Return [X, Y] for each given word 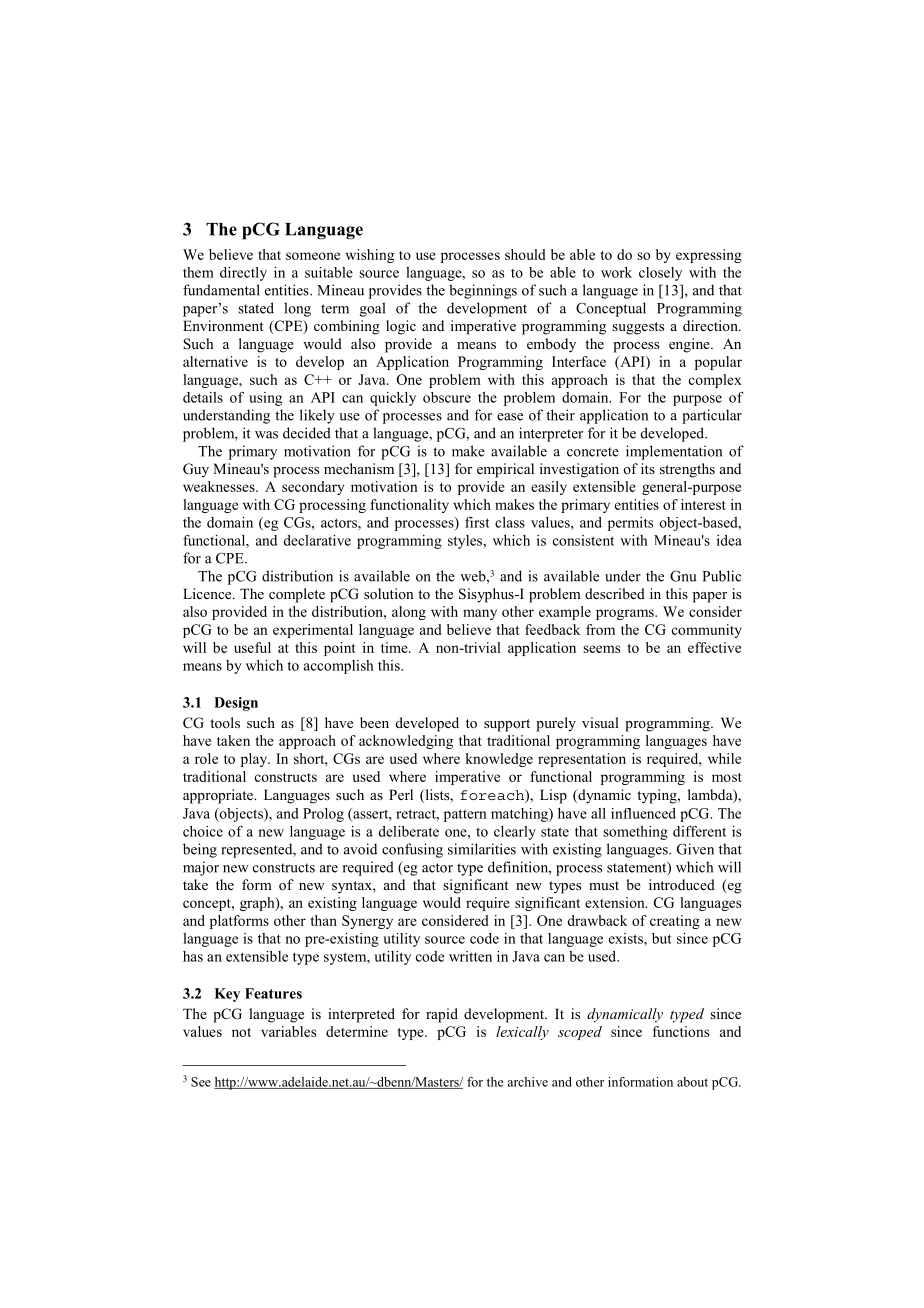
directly [243, 274]
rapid [442, 1015]
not [241, 1032]
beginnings [483, 291]
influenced [643, 813]
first [477, 522]
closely [660, 274]
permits [630, 524]
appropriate [219, 796]
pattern [465, 815]
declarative [317, 540]
